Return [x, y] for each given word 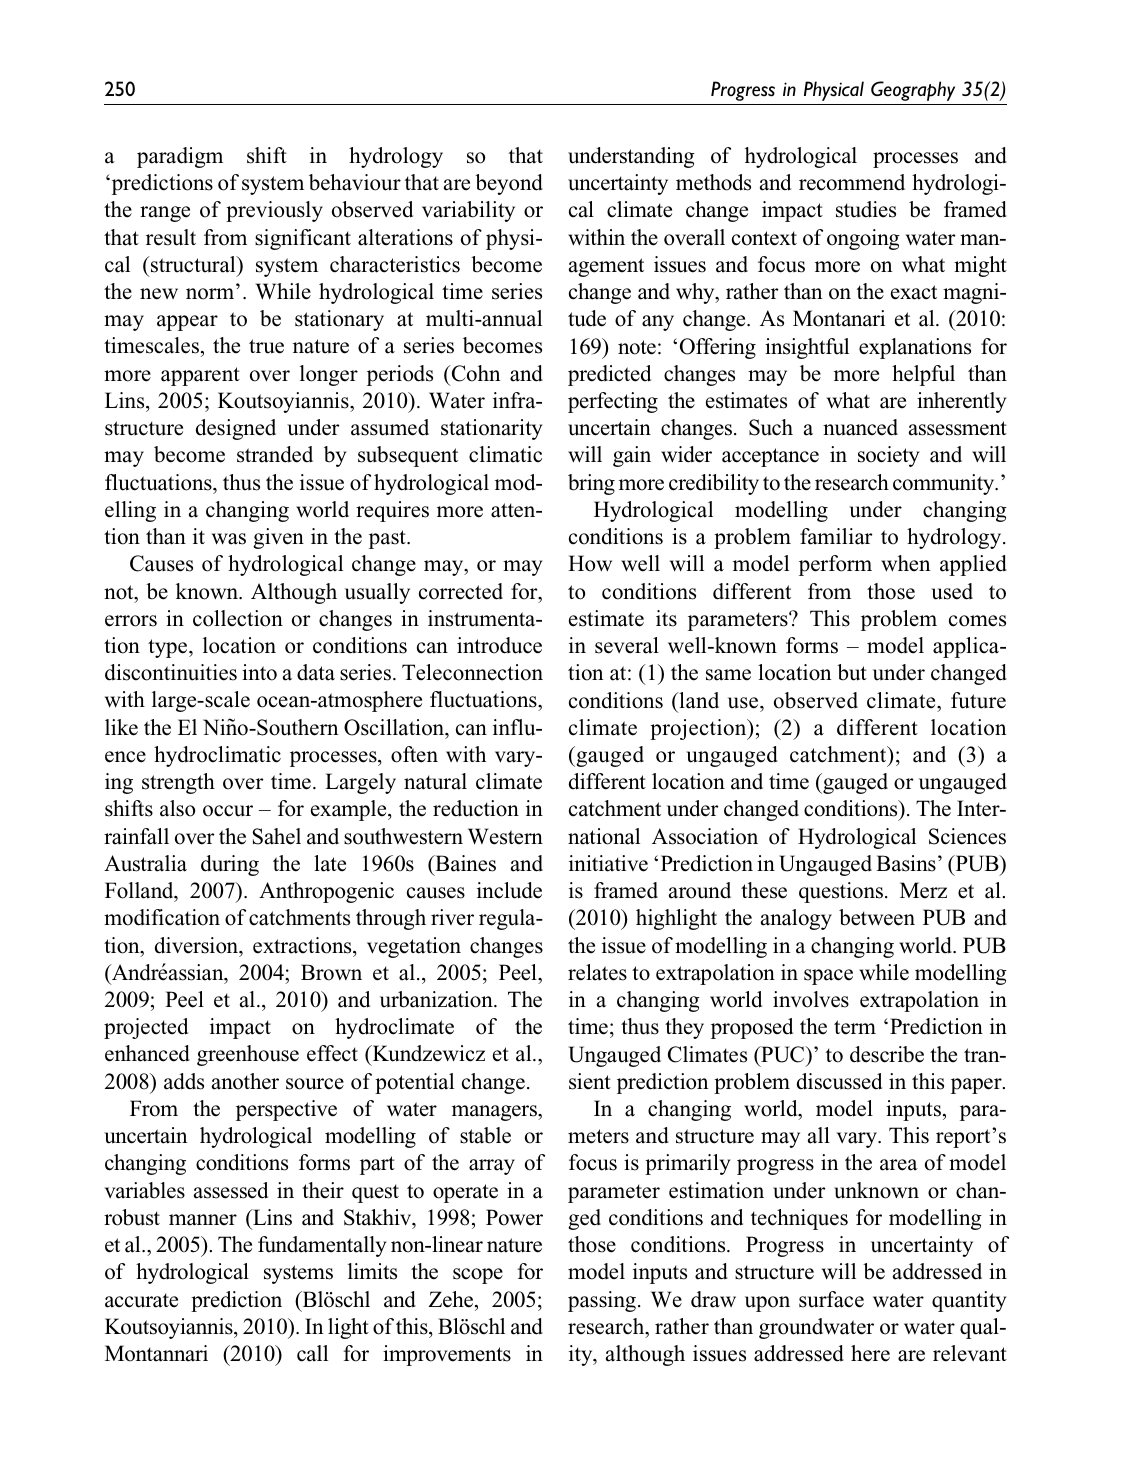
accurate [141, 1300]
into [259, 672]
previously [274, 211]
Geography [913, 91]
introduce [499, 645]
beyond [509, 184]
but [852, 672]
